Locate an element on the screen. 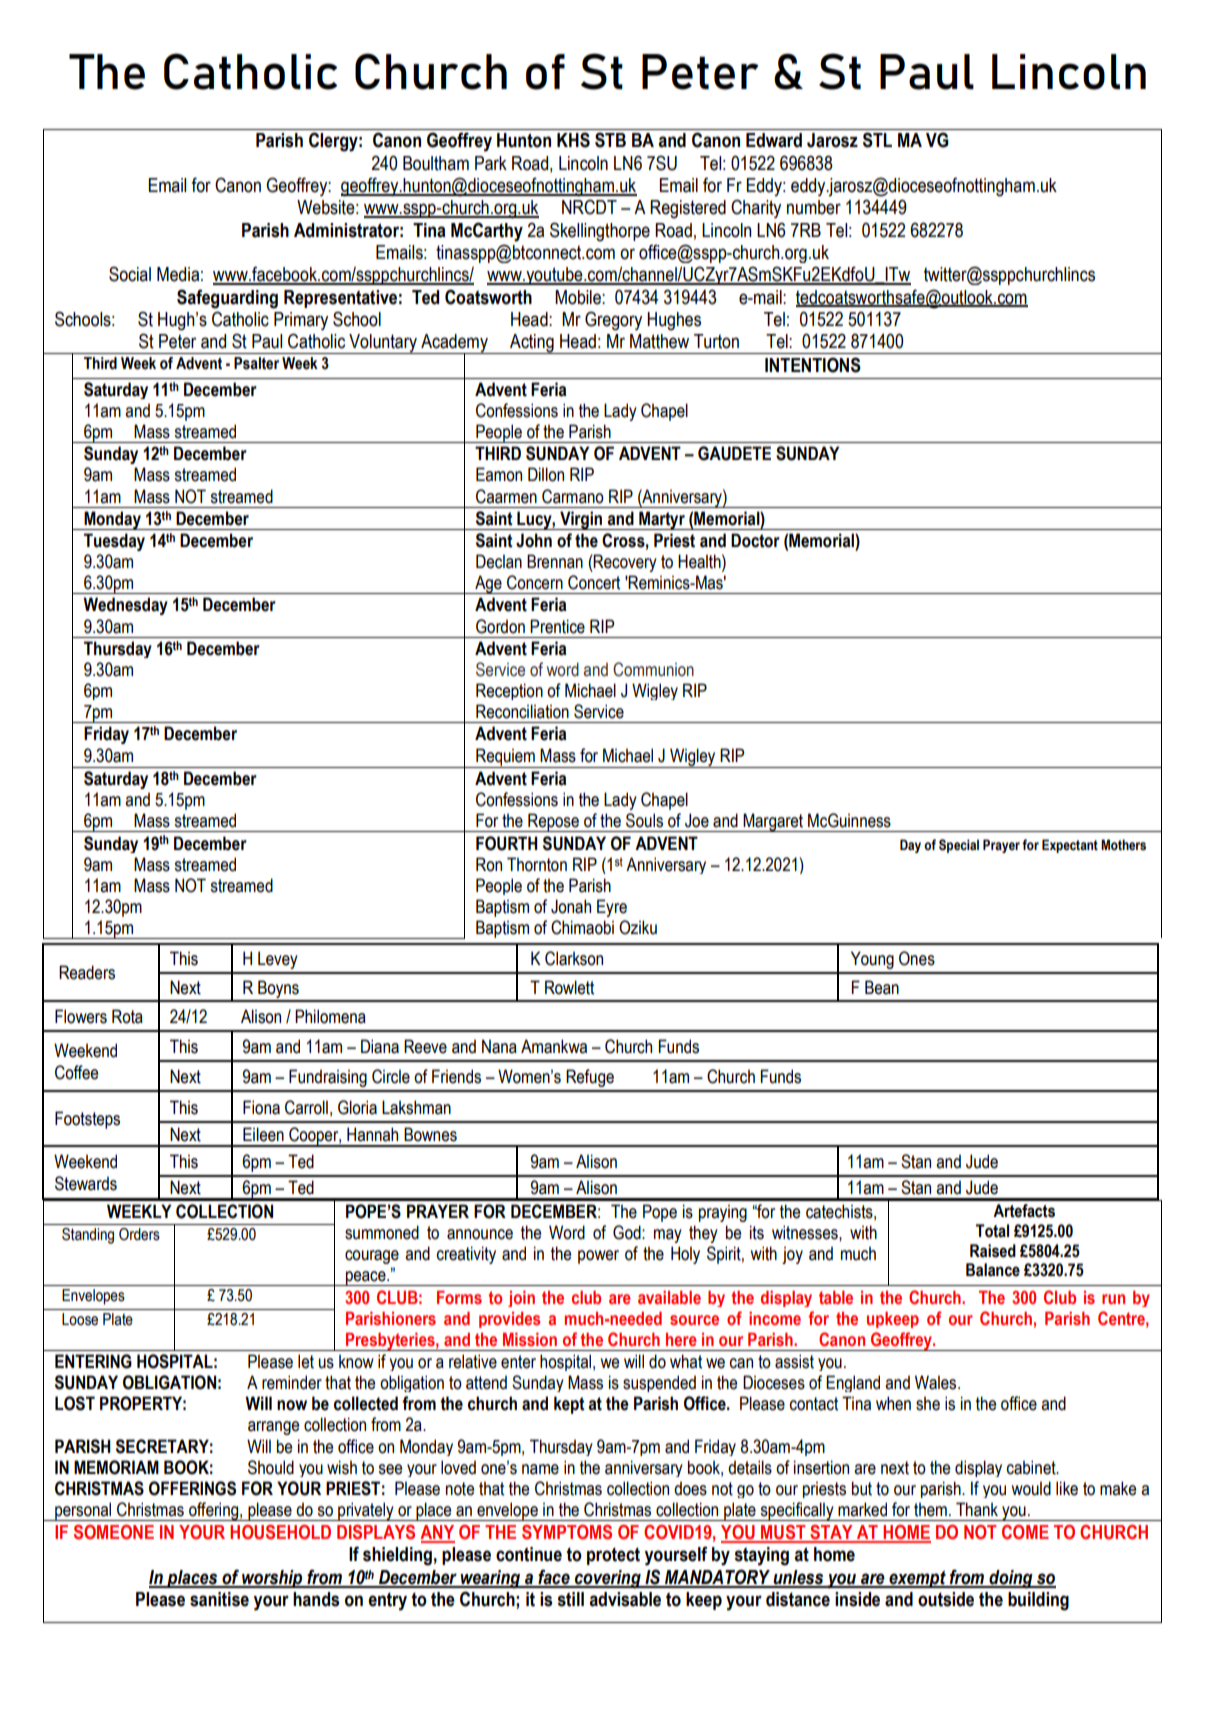 The height and width of the screenshot is (1724, 1219). Orders is located at coordinates (139, 1234).
